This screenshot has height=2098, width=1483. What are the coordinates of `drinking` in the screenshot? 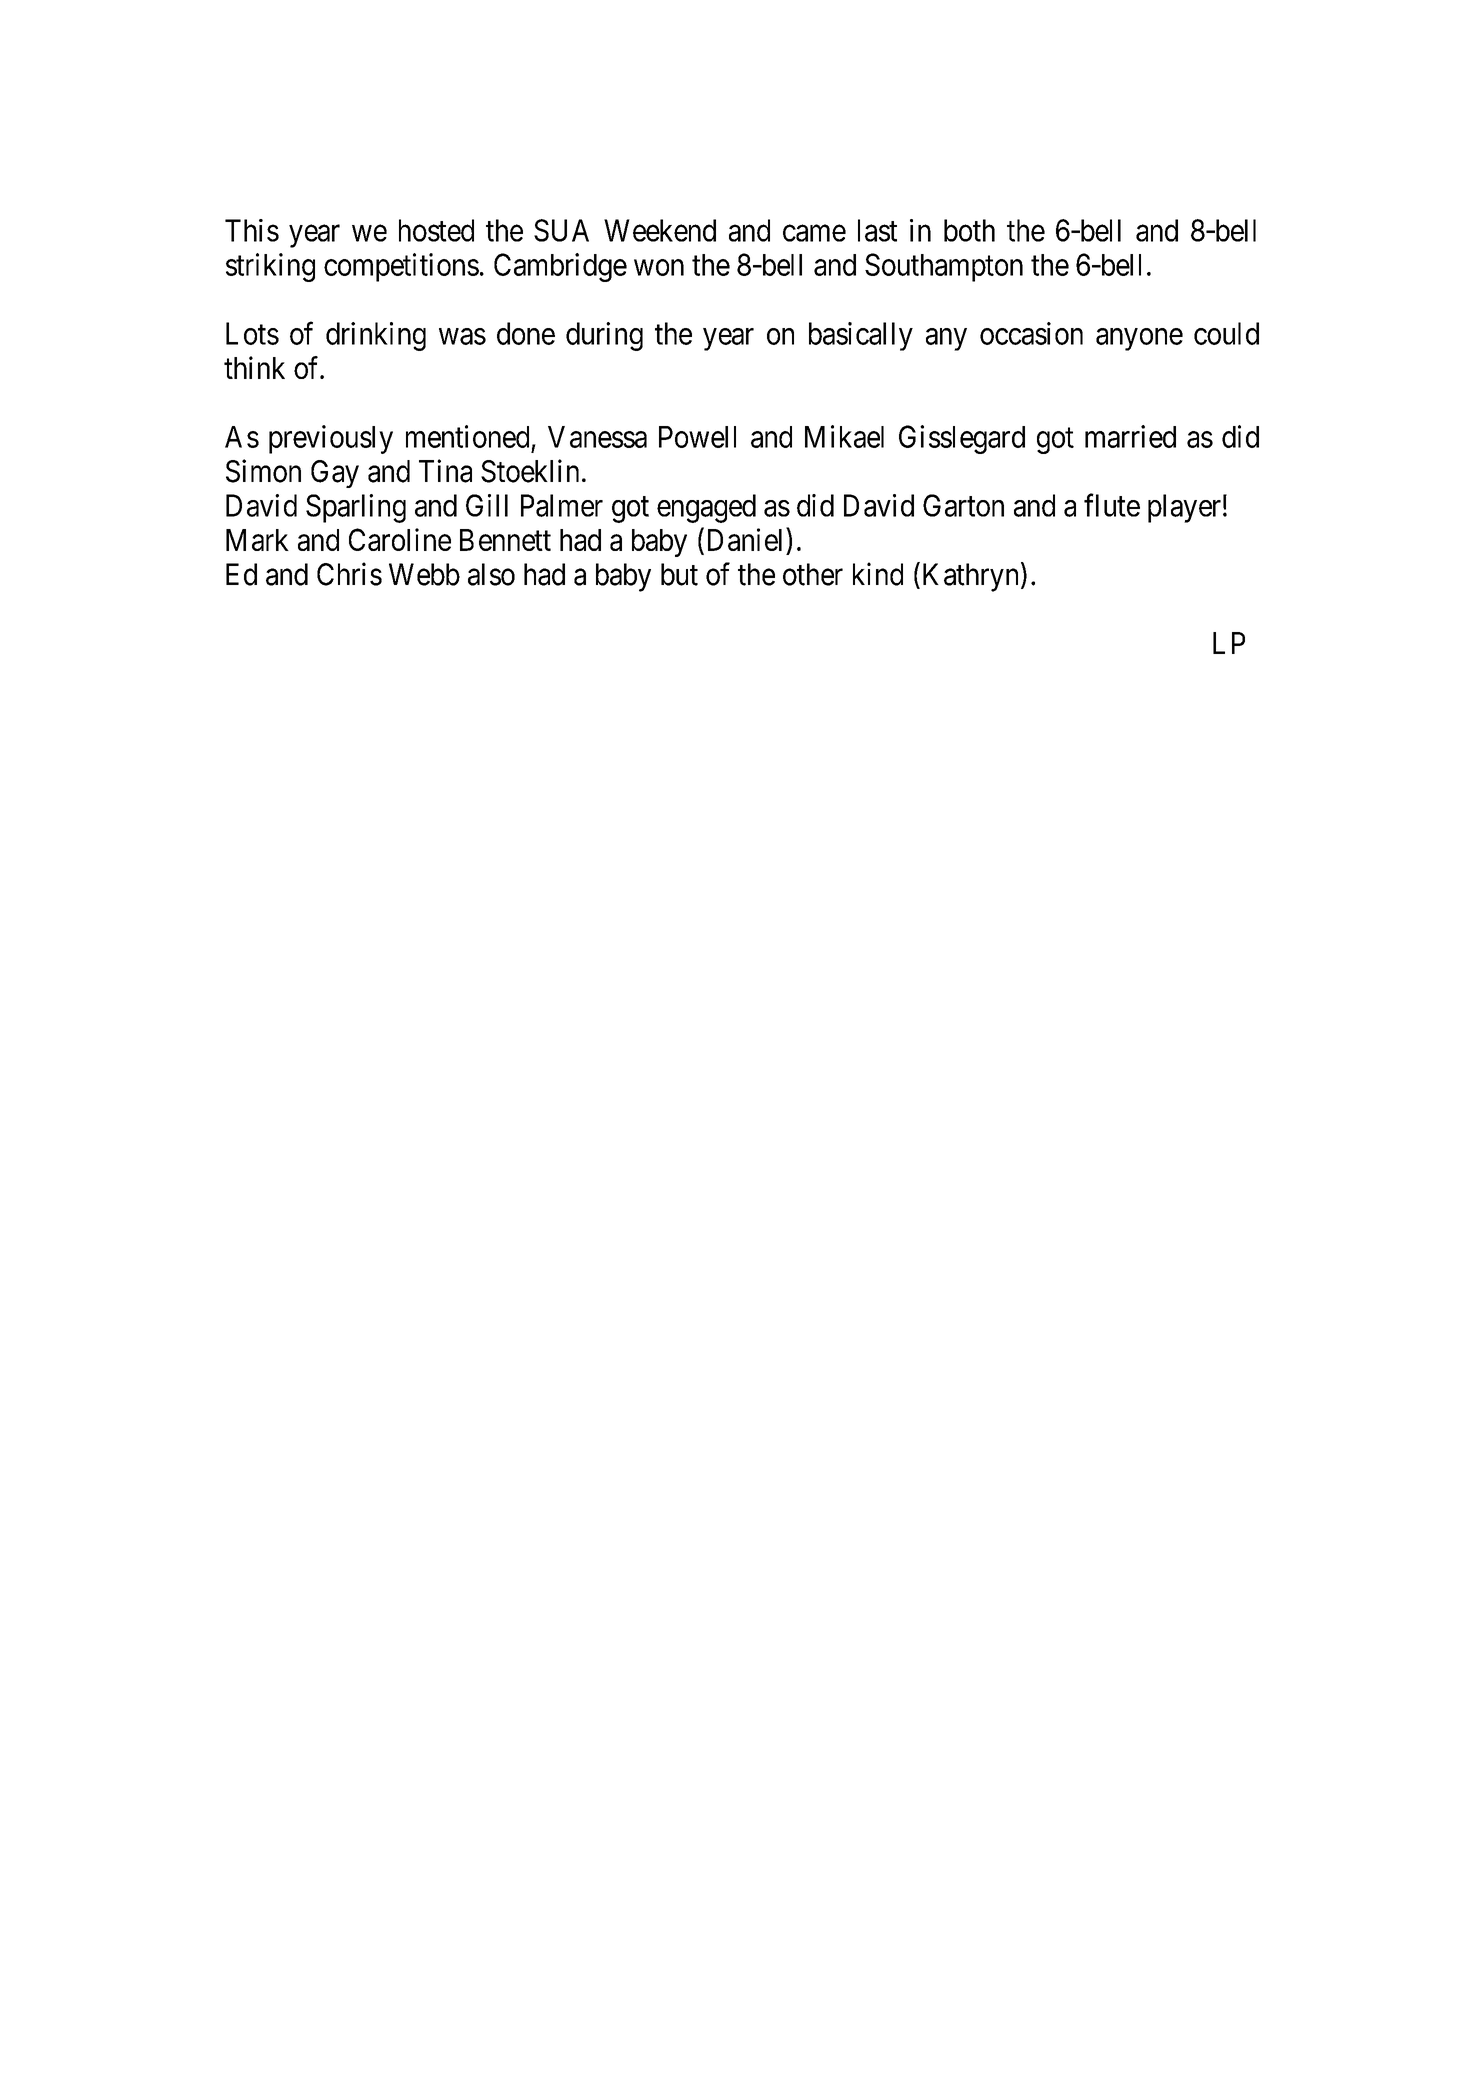 It's located at (376, 336).
